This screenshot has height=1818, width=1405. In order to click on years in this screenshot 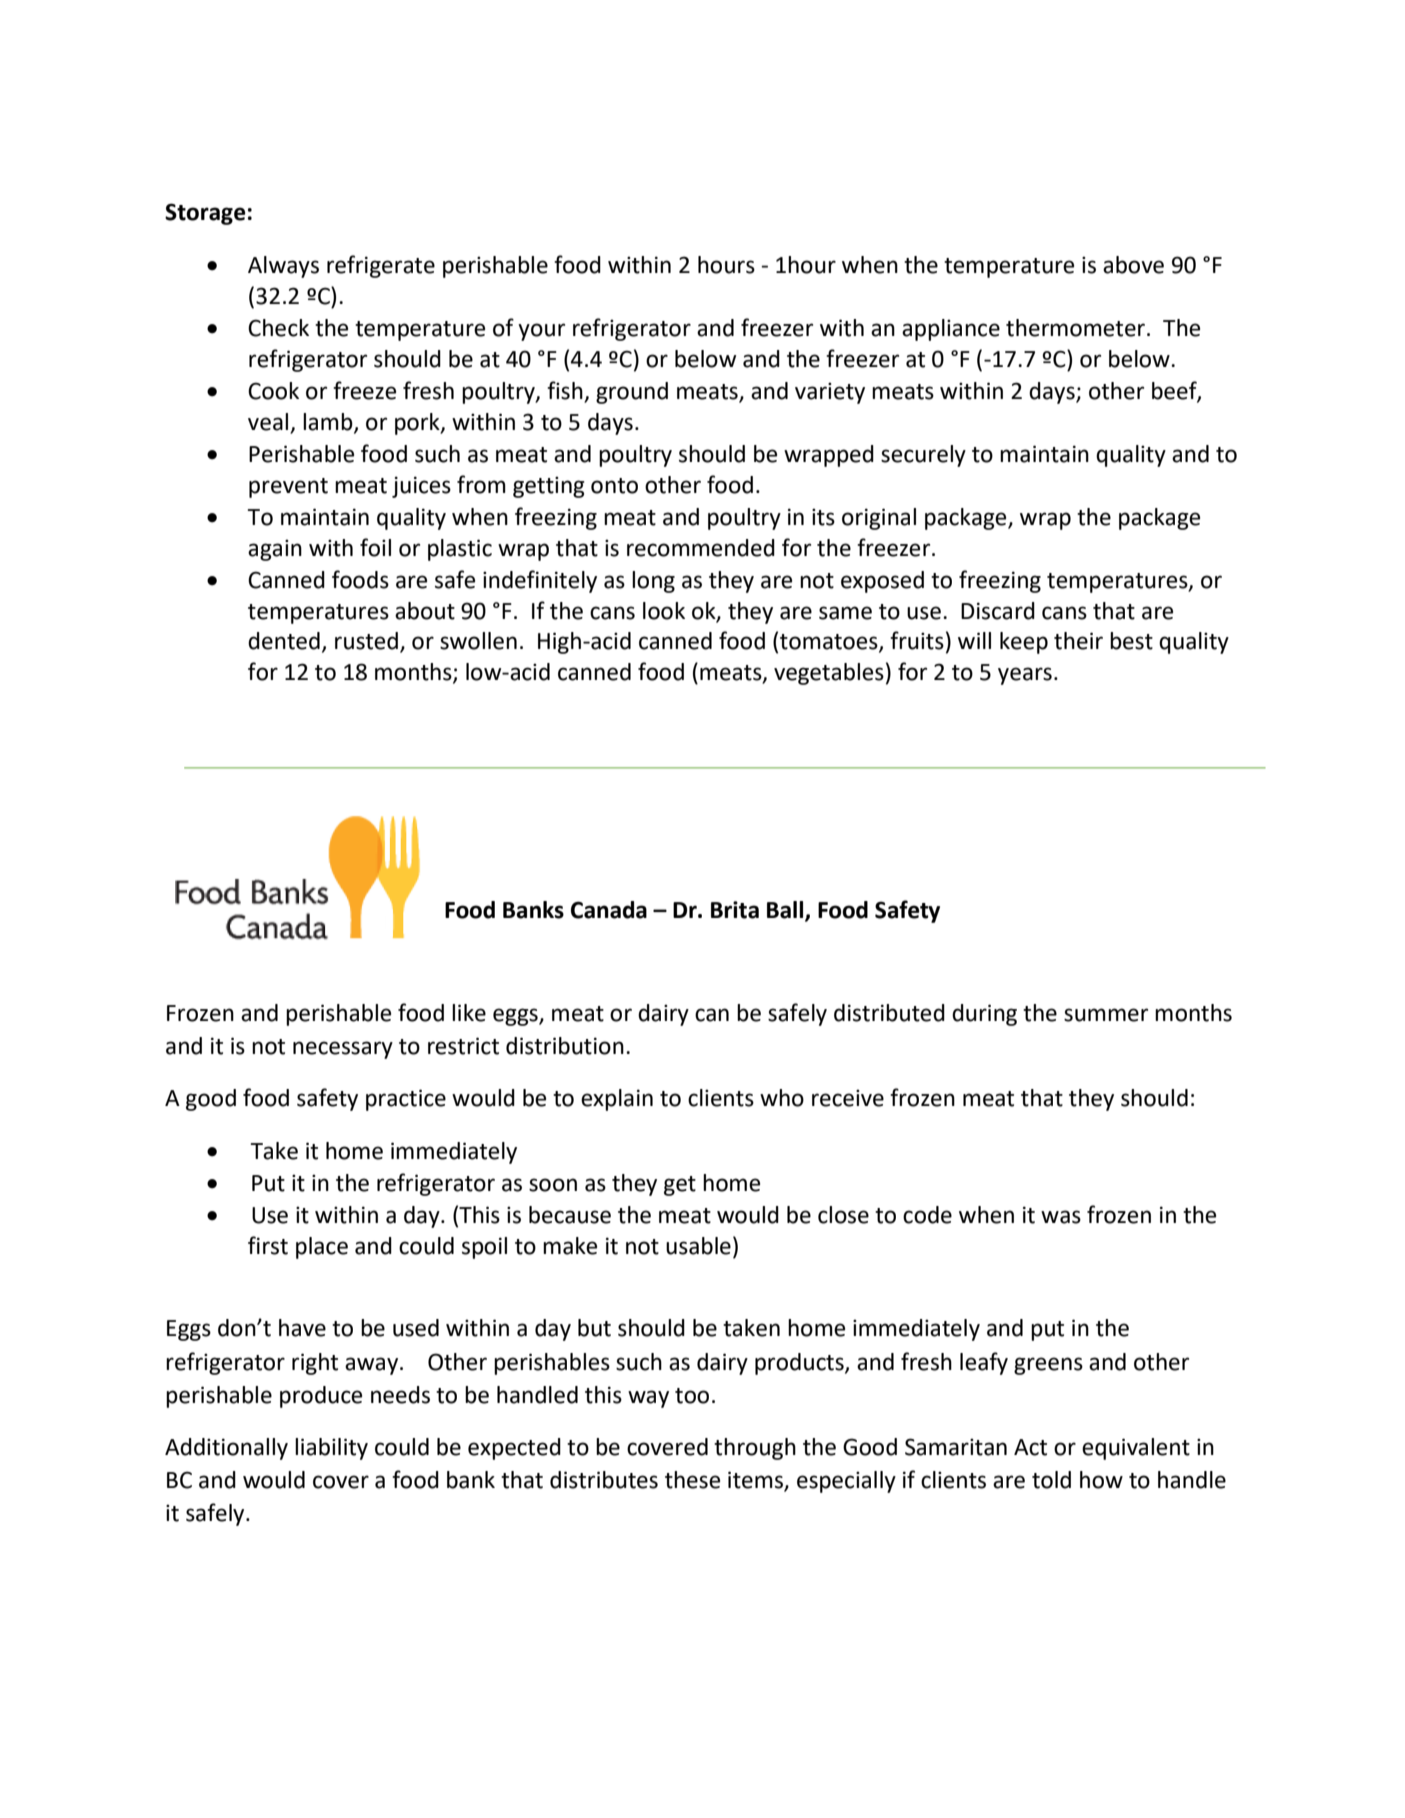, I will do `click(1025, 676)`.
